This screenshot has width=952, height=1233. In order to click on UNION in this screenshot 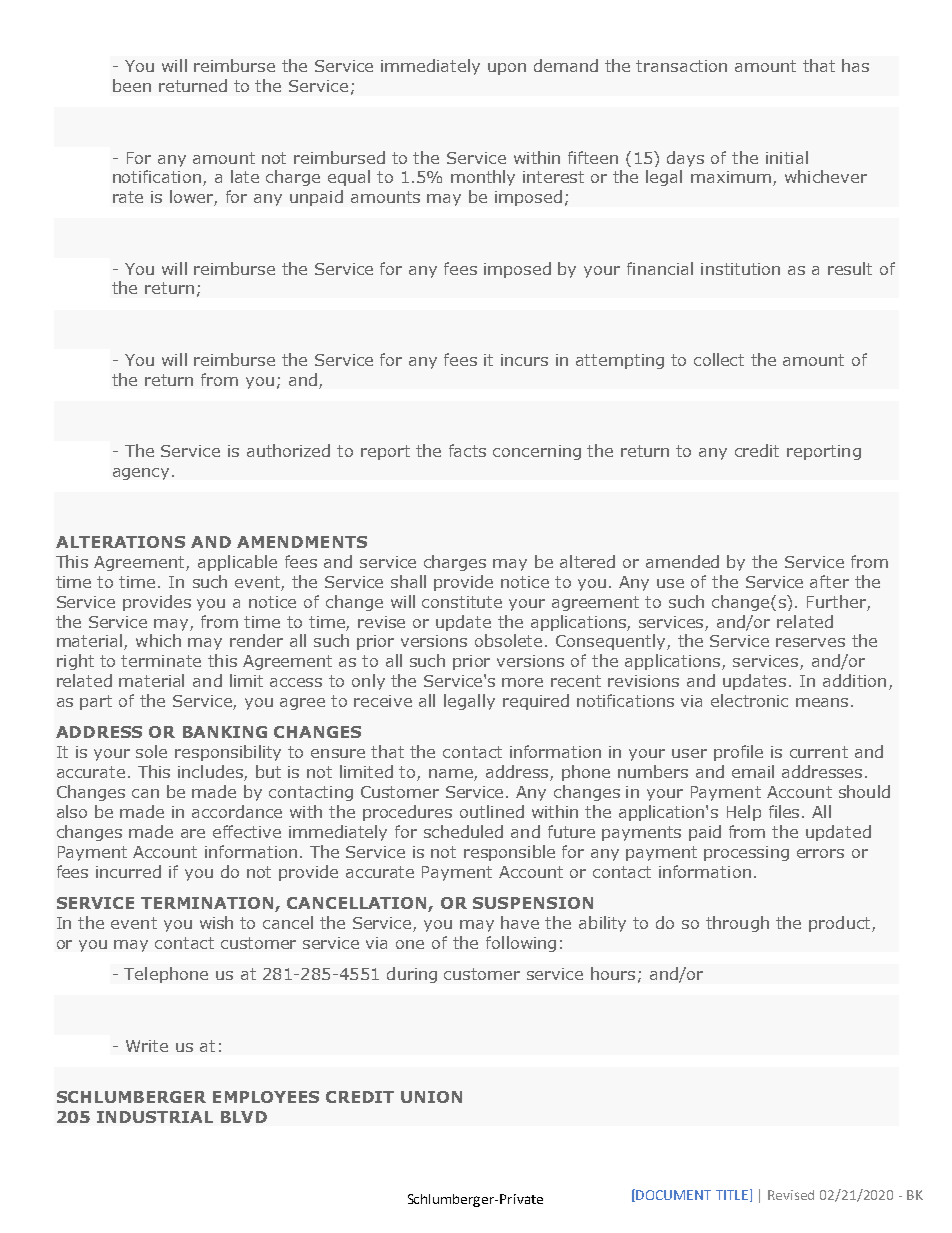, I will do `click(431, 1097)`.
